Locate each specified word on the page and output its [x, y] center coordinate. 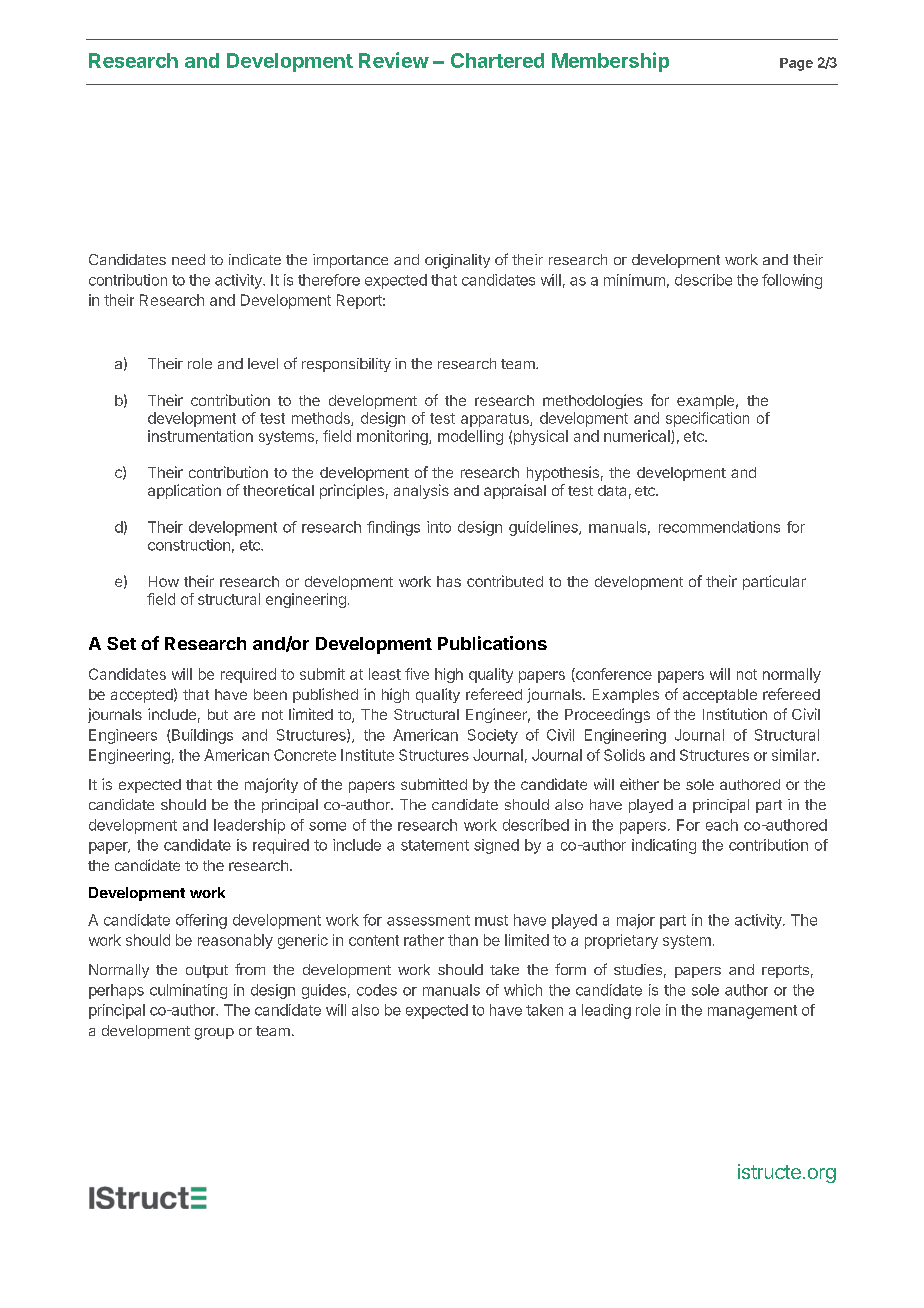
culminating [188, 991]
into [439, 527]
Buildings [201, 736]
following [792, 281]
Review [394, 60]
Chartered [497, 60]
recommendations [719, 527]
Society [493, 736]
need [188, 259]
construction [189, 545]
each [722, 825]
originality [457, 261]
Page [796, 64]
